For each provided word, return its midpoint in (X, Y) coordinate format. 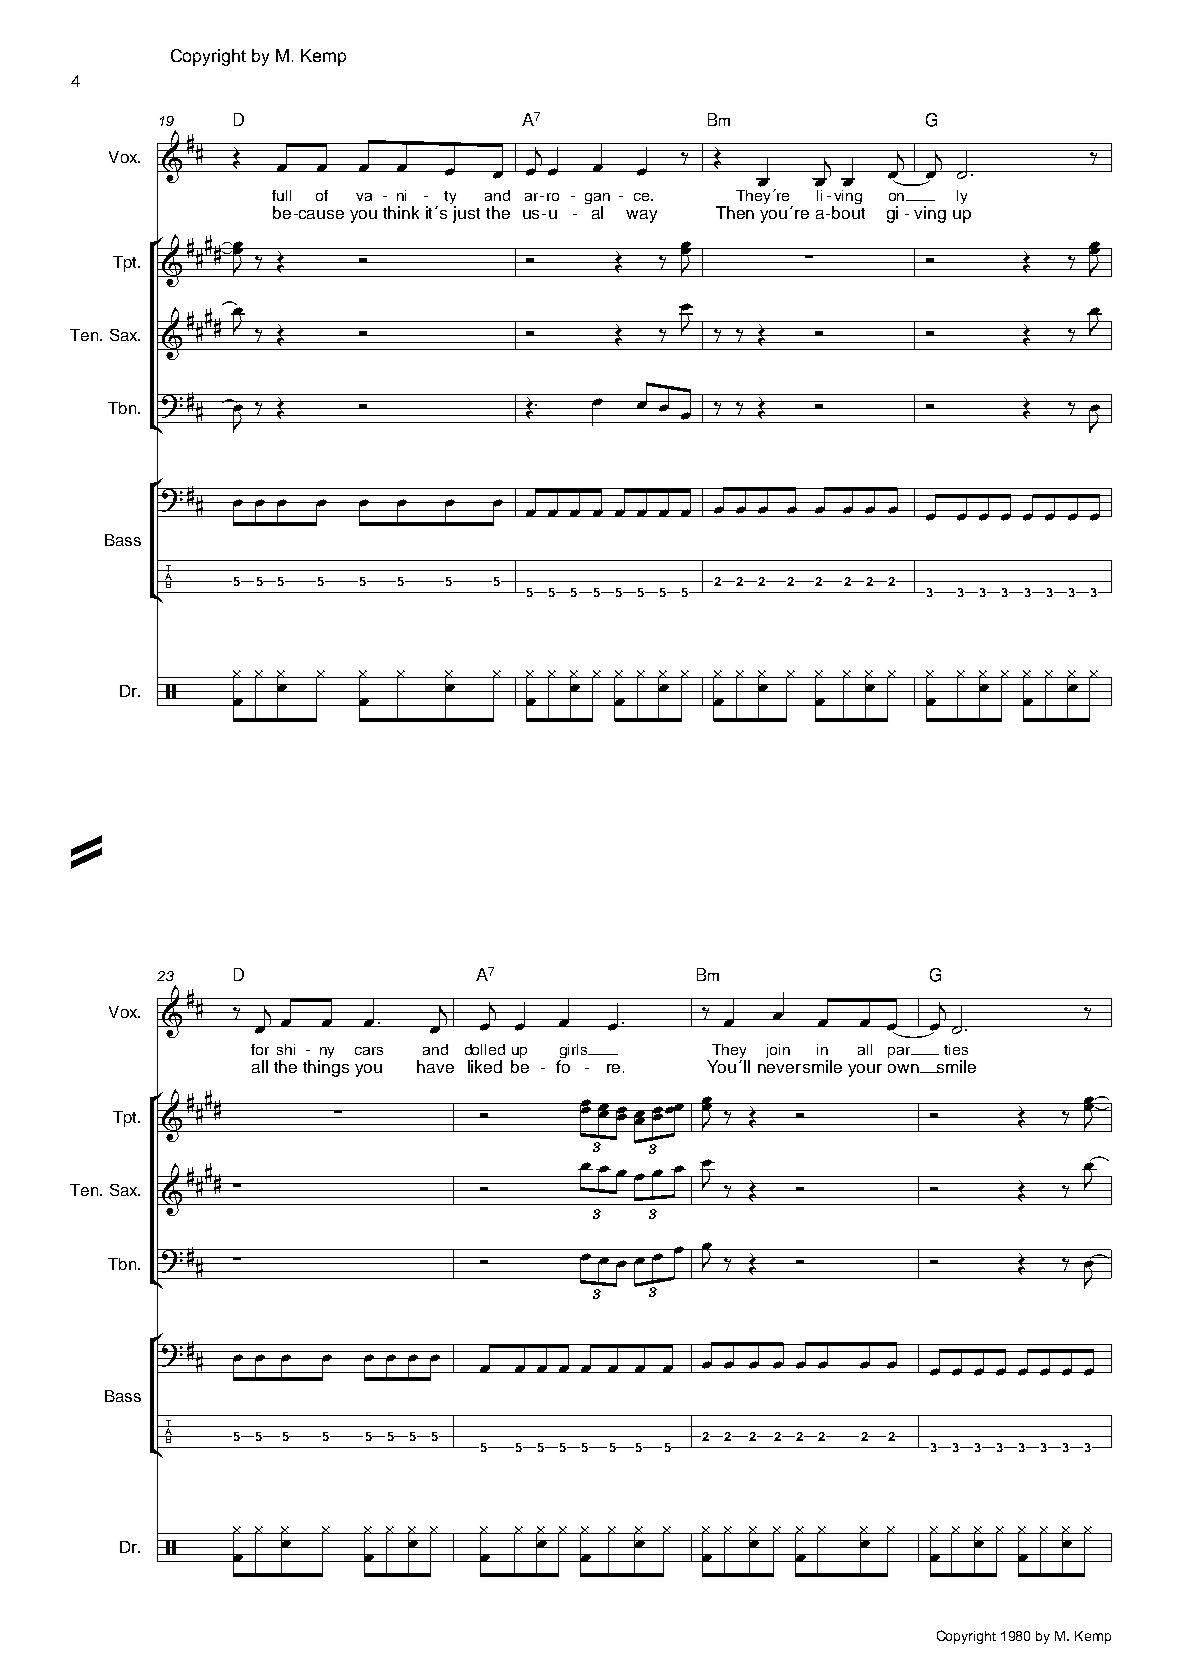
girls (574, 1052)
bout (848, 212)
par (900, 1052)
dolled (485, 1049)
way (641, 216)
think (401, 212)
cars (369, 1051)
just (466, 214)
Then (735, 212)
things (326, 1068)
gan (597, 200)
